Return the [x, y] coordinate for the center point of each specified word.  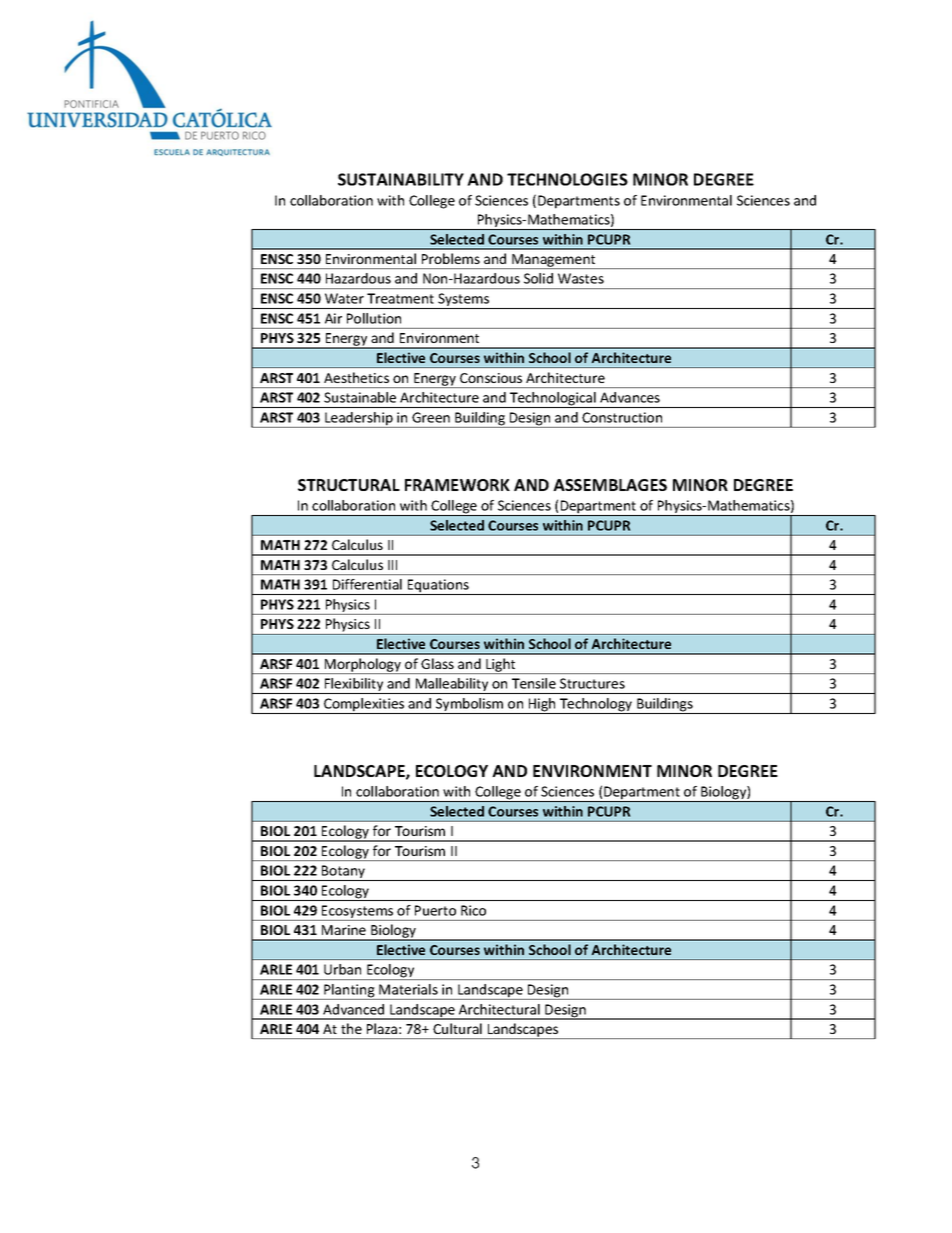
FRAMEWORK [457, 485]
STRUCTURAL [349, 485]
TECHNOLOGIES [567, 179]
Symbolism [470, 706]
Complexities [364, 706]
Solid [538, 278]
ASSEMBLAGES [610, 485]
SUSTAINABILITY [401, 179]
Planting [349, 992]
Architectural [499, 1009]
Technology [596, 706]
